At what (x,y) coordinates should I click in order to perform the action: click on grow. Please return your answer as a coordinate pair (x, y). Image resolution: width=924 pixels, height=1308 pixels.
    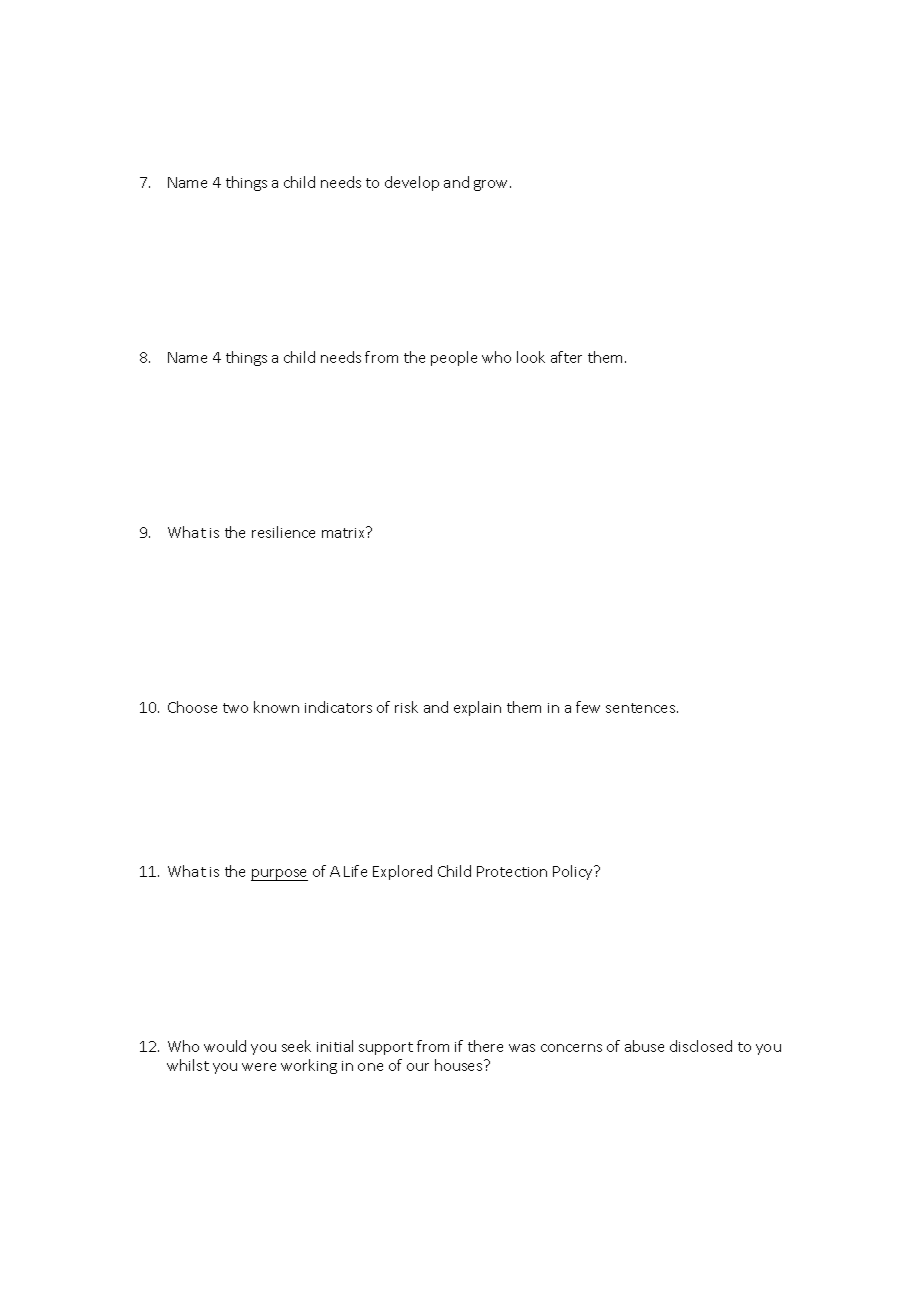
    Looking at the image, I should click on (492, 185).
